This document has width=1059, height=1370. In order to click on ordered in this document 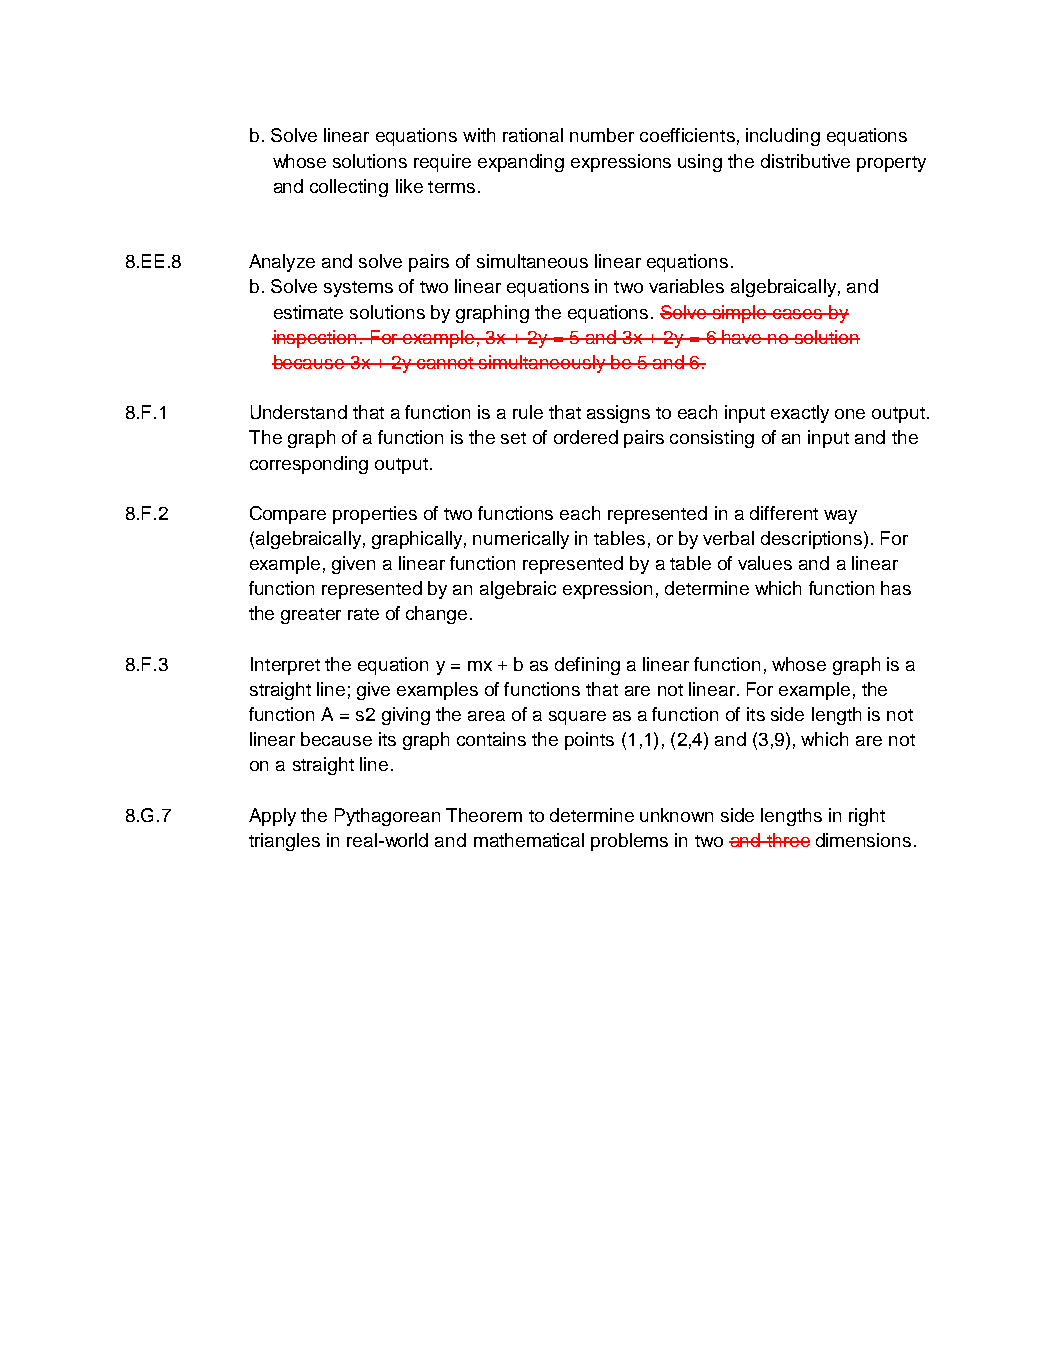, I will do `click(586, 437)`.
